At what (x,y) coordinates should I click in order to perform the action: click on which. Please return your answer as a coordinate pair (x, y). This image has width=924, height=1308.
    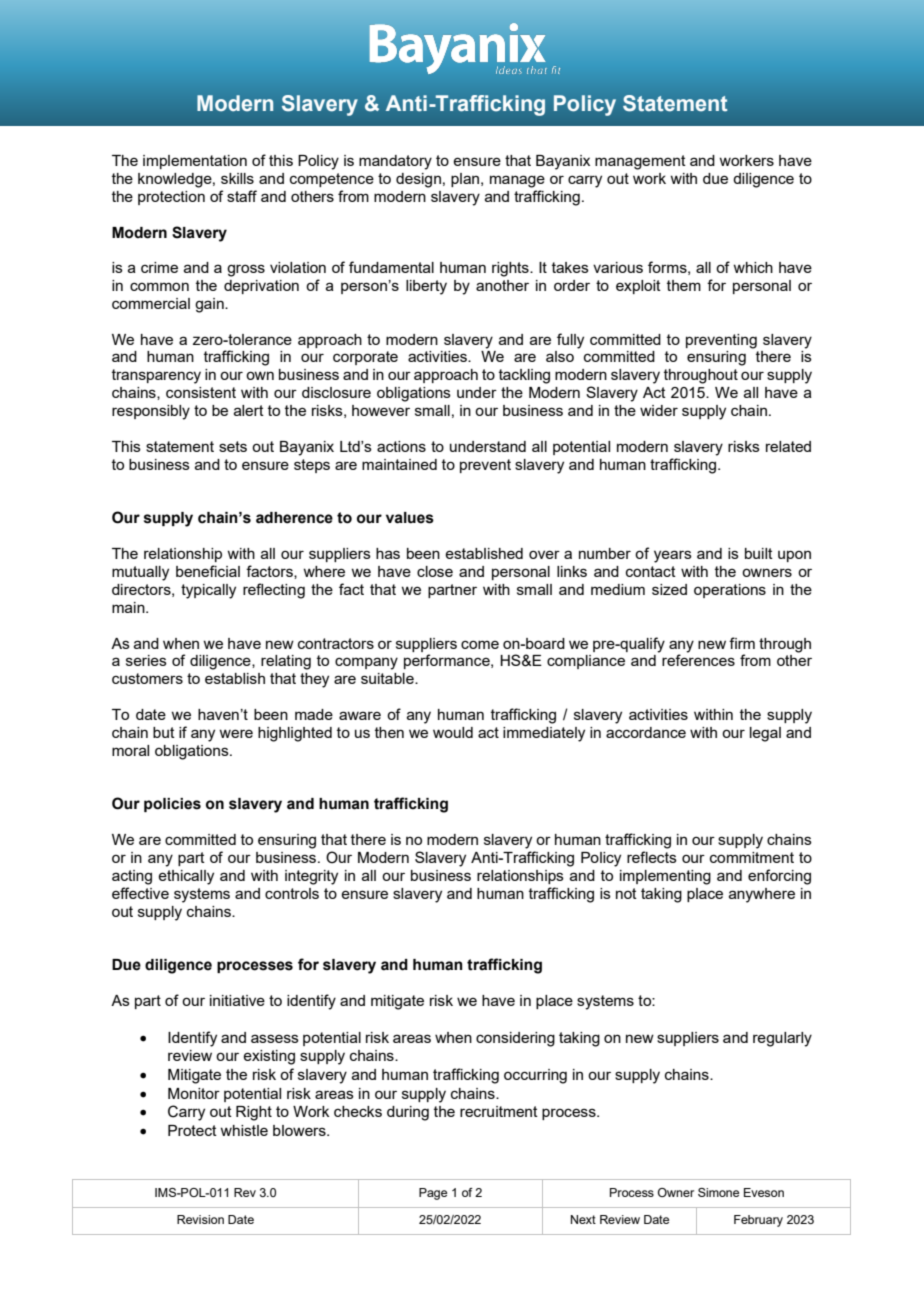
    Looking at the image, I should click on (753, 267).
